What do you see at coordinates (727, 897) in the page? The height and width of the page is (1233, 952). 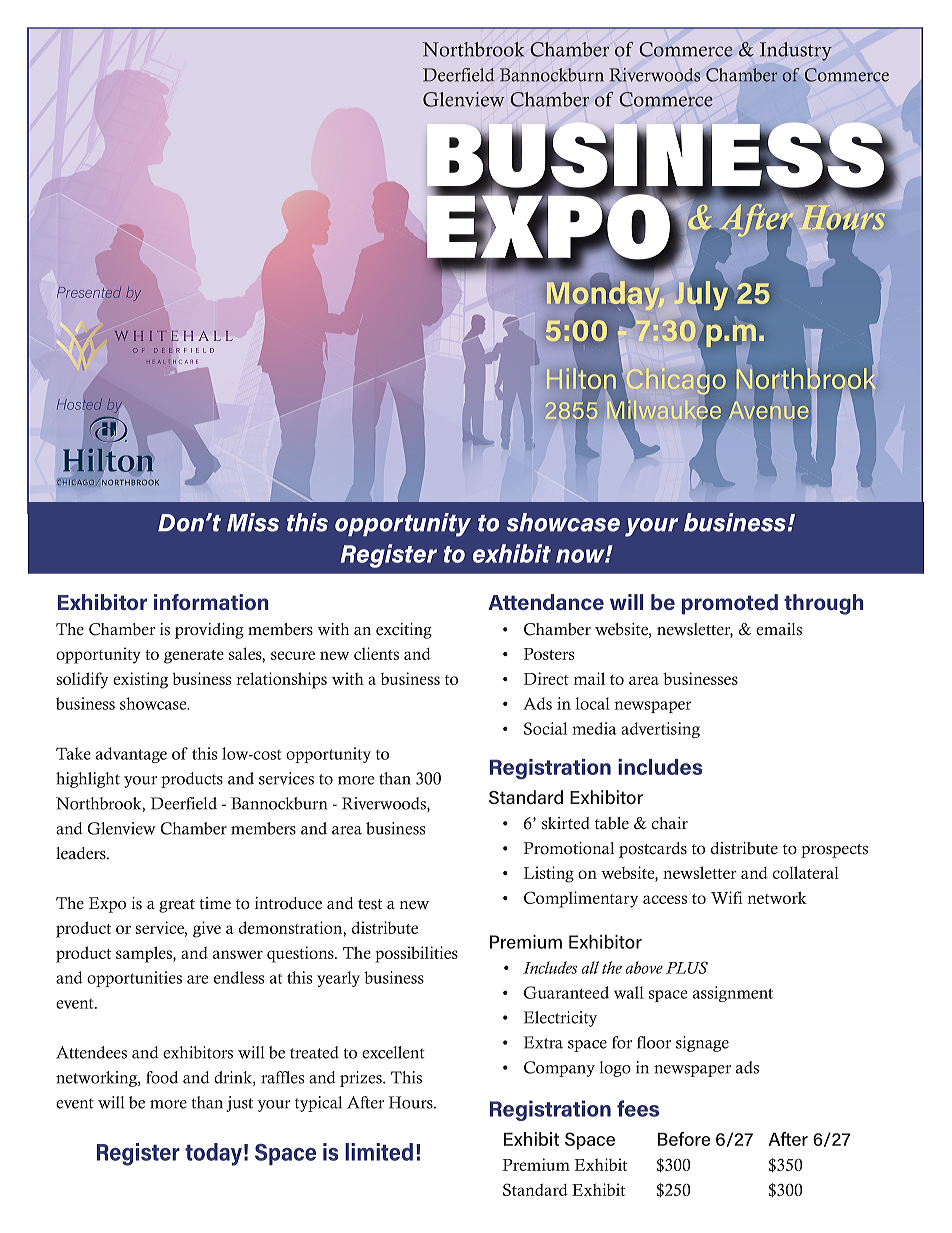 I see `Wifi` at bounding box center [727, 897].
